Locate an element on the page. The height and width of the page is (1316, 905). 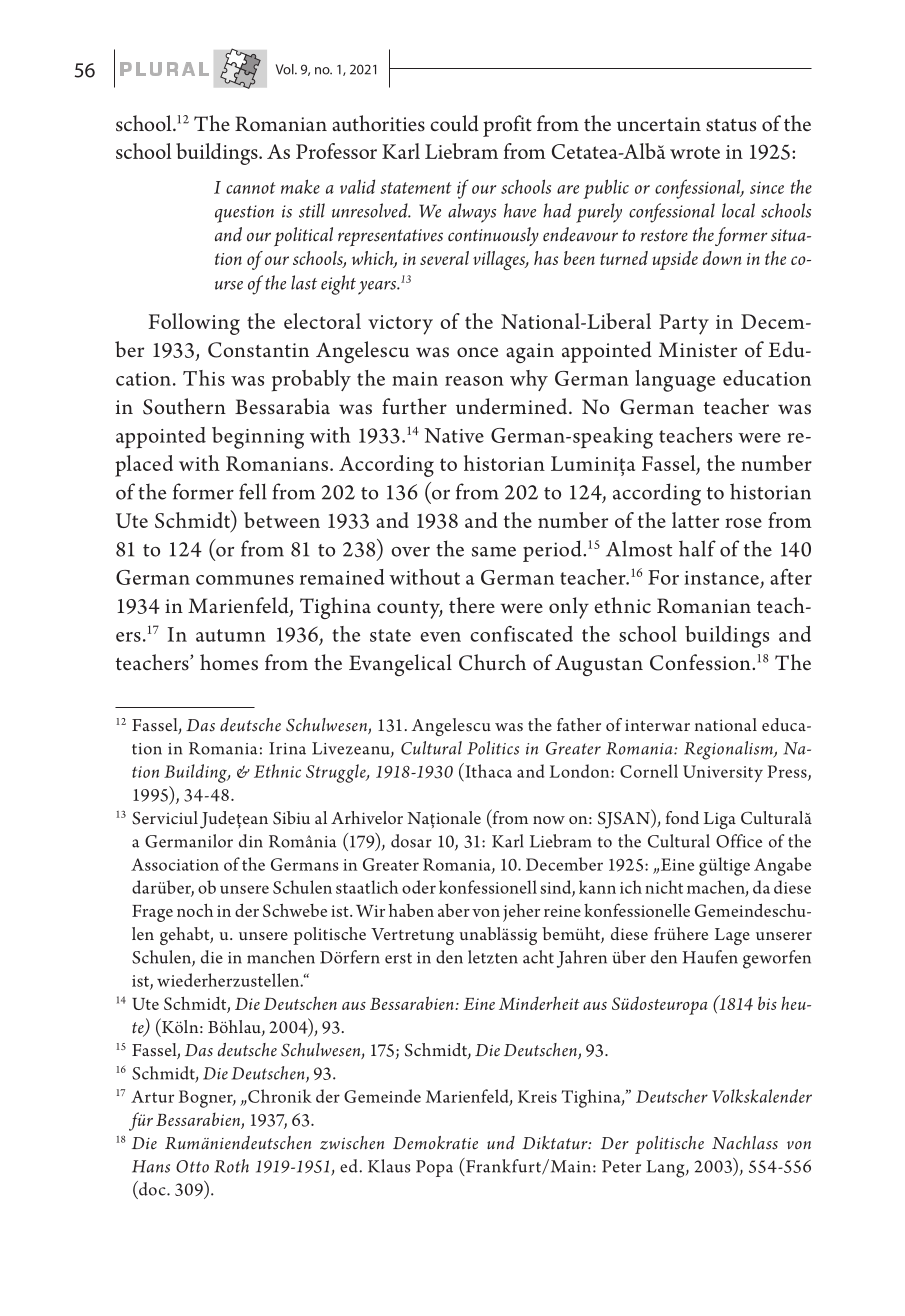
status is located at coordinates (731, 125).
